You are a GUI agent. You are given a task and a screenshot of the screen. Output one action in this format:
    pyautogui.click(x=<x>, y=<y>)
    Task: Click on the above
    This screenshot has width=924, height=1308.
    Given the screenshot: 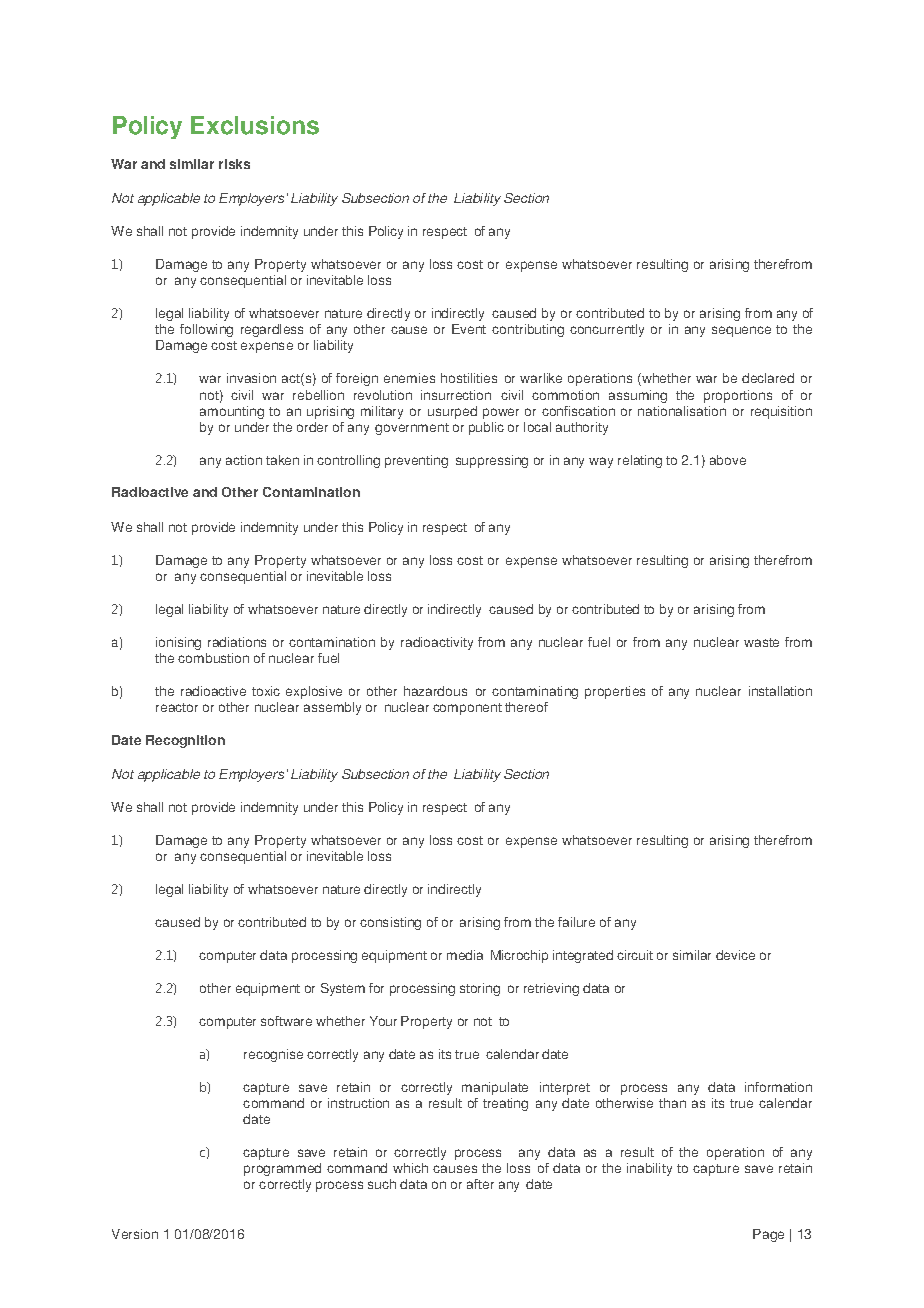 What is the action you would take?
    pyautogui.click(x=728, y=460)
